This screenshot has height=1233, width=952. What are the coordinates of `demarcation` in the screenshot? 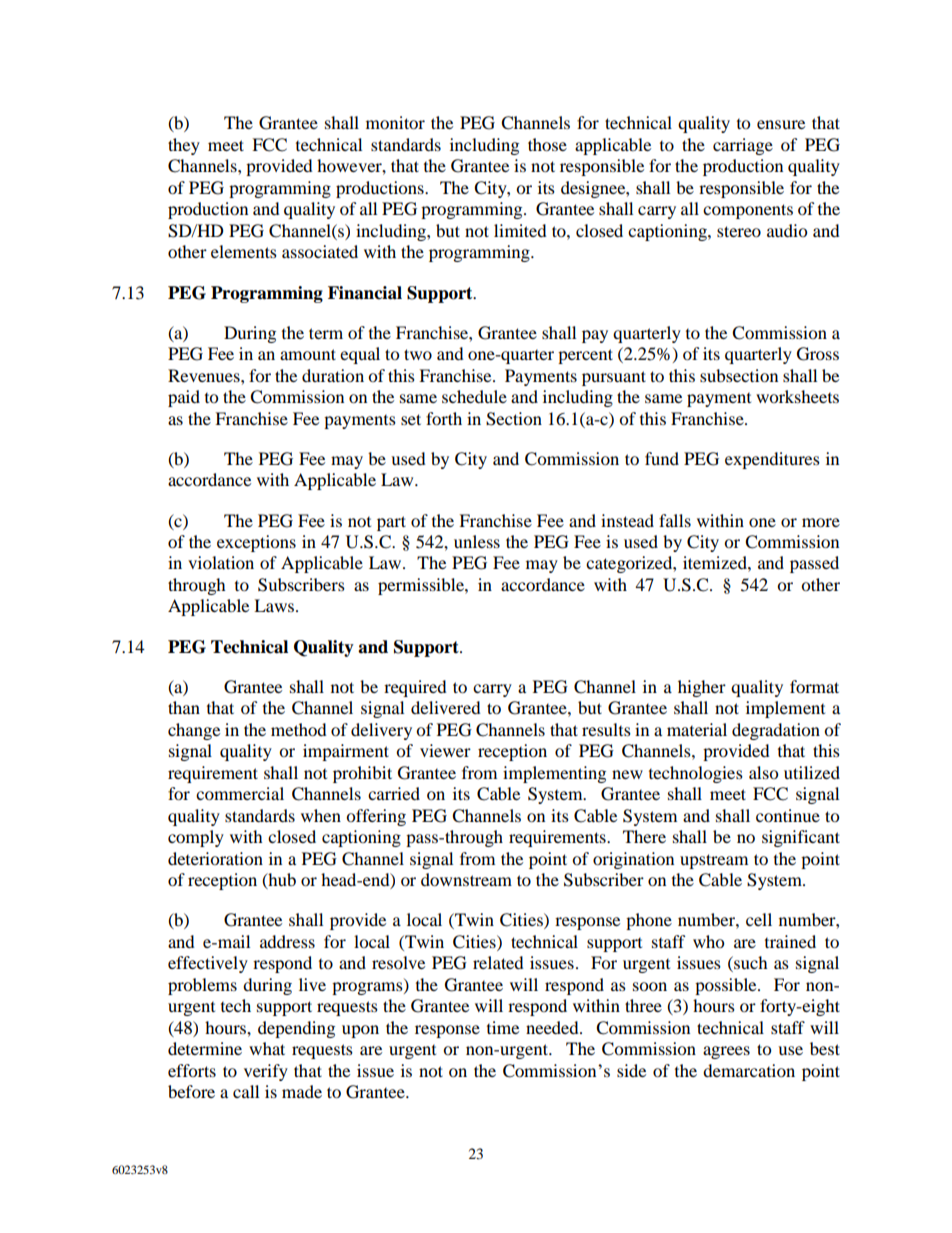 It's located at (749, 1070).
